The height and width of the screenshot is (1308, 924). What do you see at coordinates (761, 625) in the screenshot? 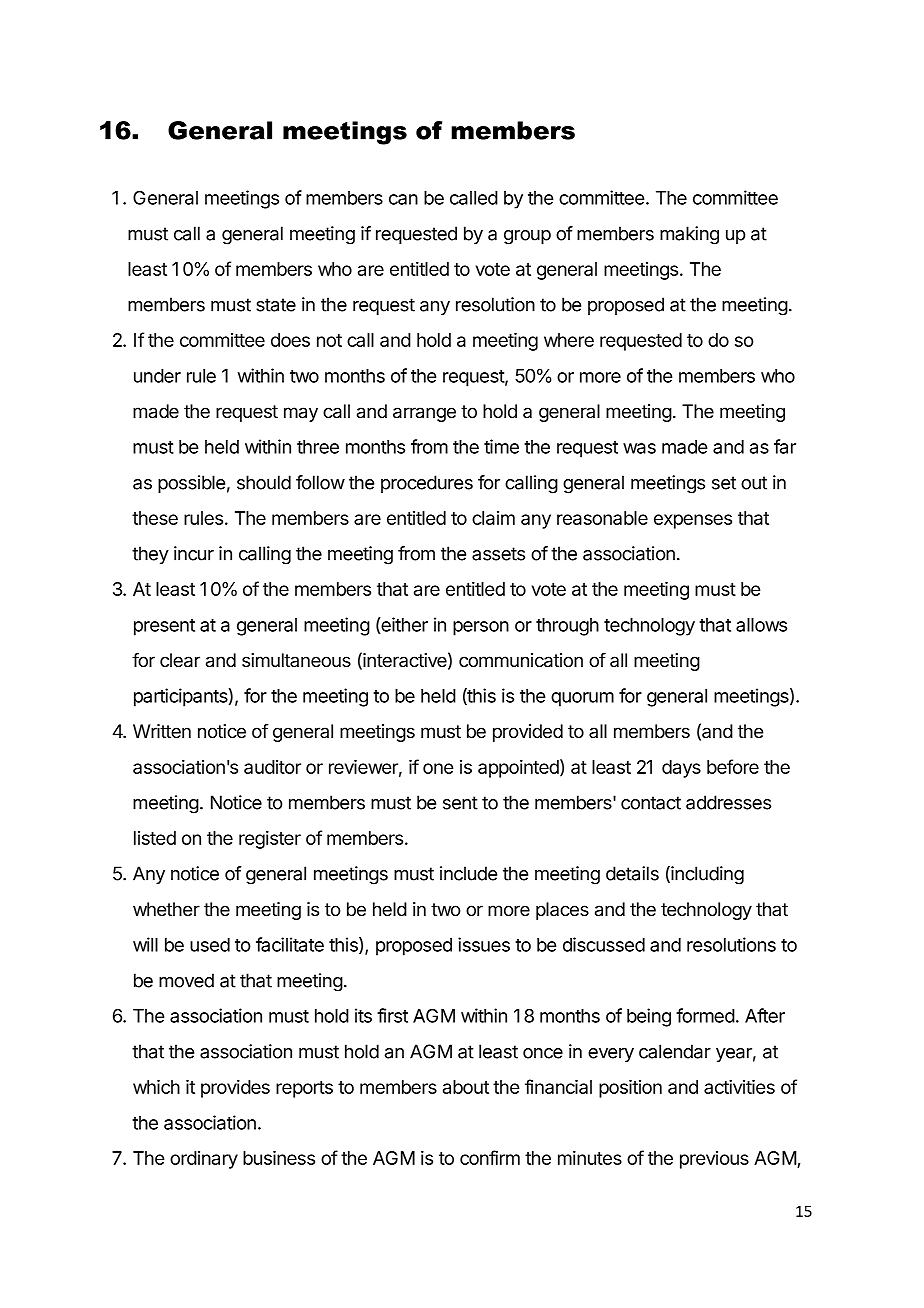
I see `allows` at bounding box center [761, 625].
